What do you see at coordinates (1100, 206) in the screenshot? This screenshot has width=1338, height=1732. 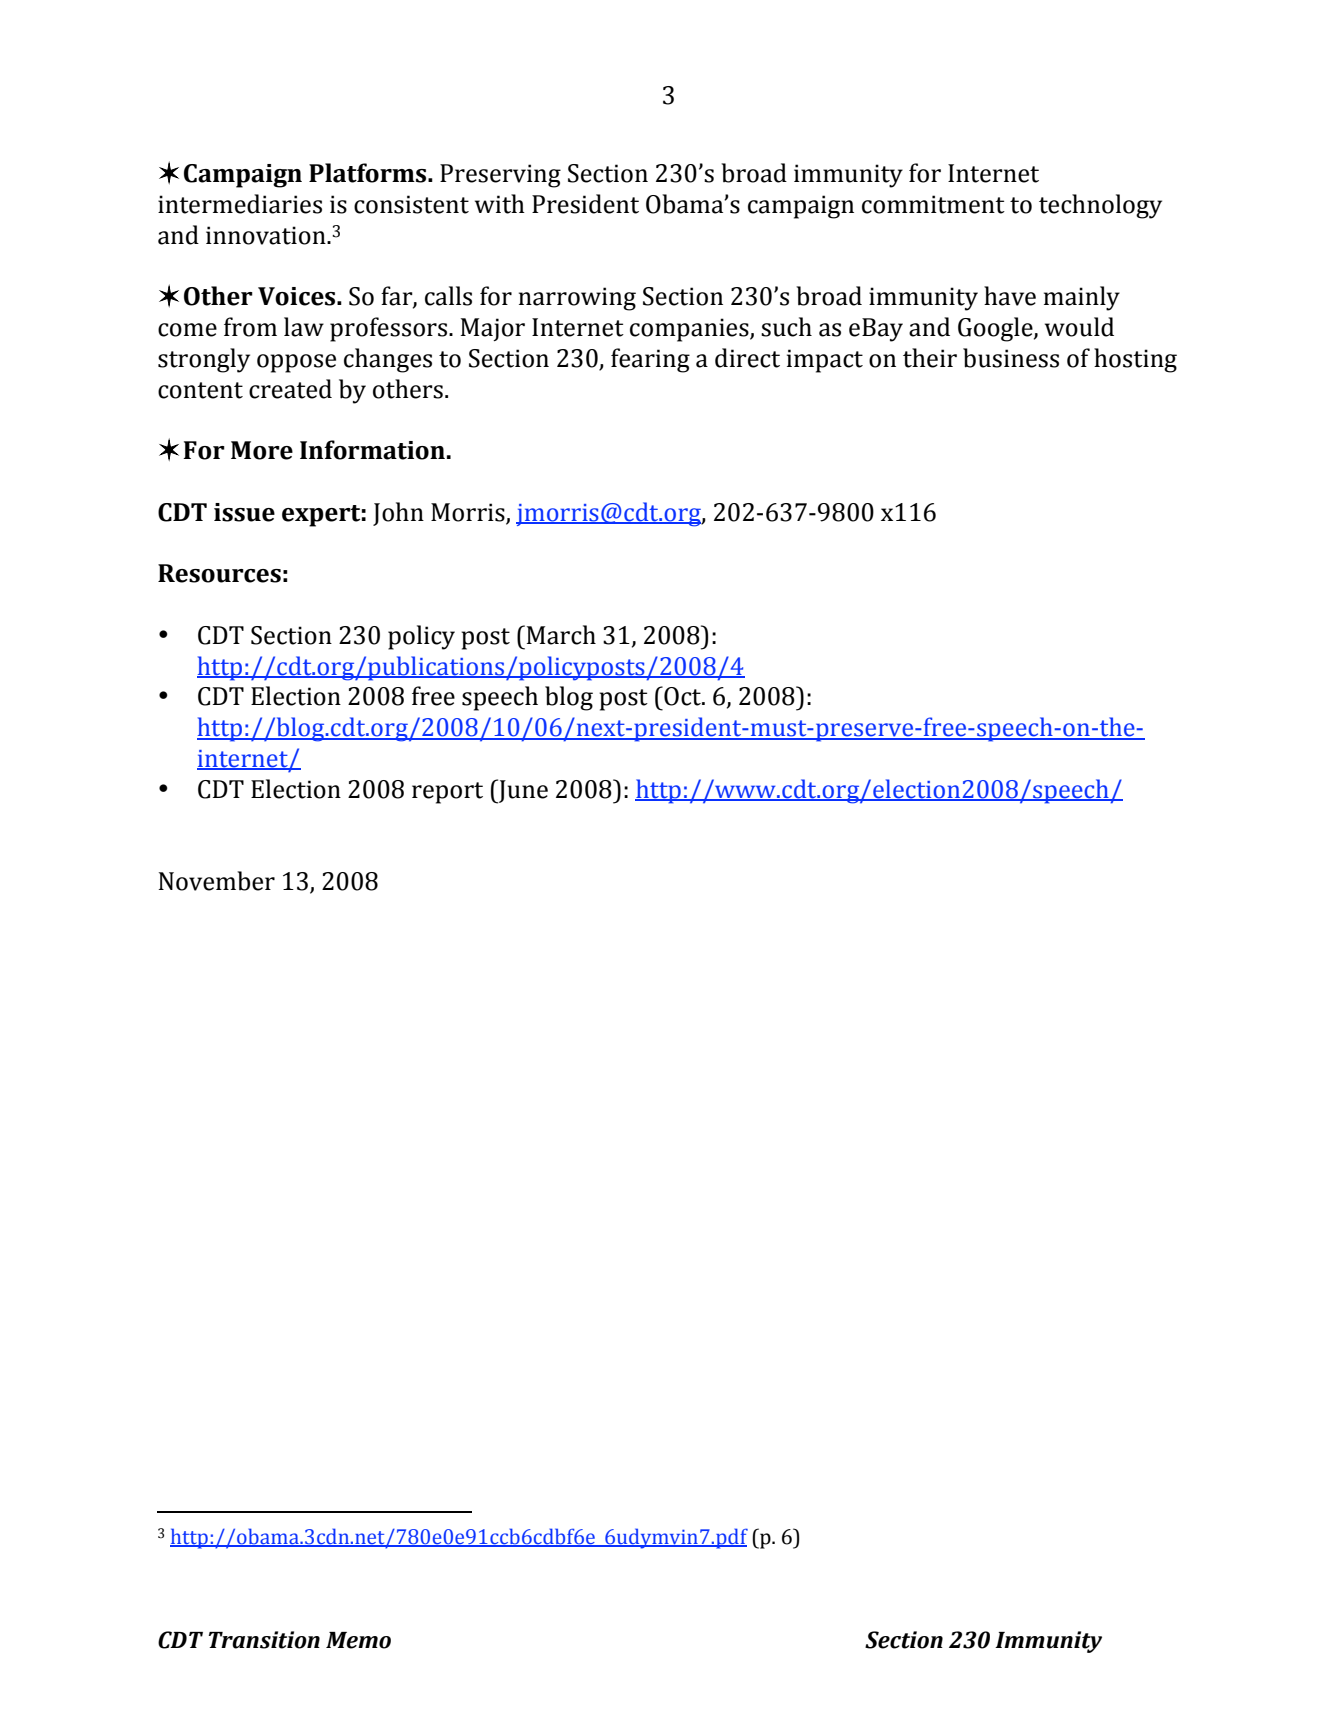 I see `technology` at bounding box center [1100, 206].
